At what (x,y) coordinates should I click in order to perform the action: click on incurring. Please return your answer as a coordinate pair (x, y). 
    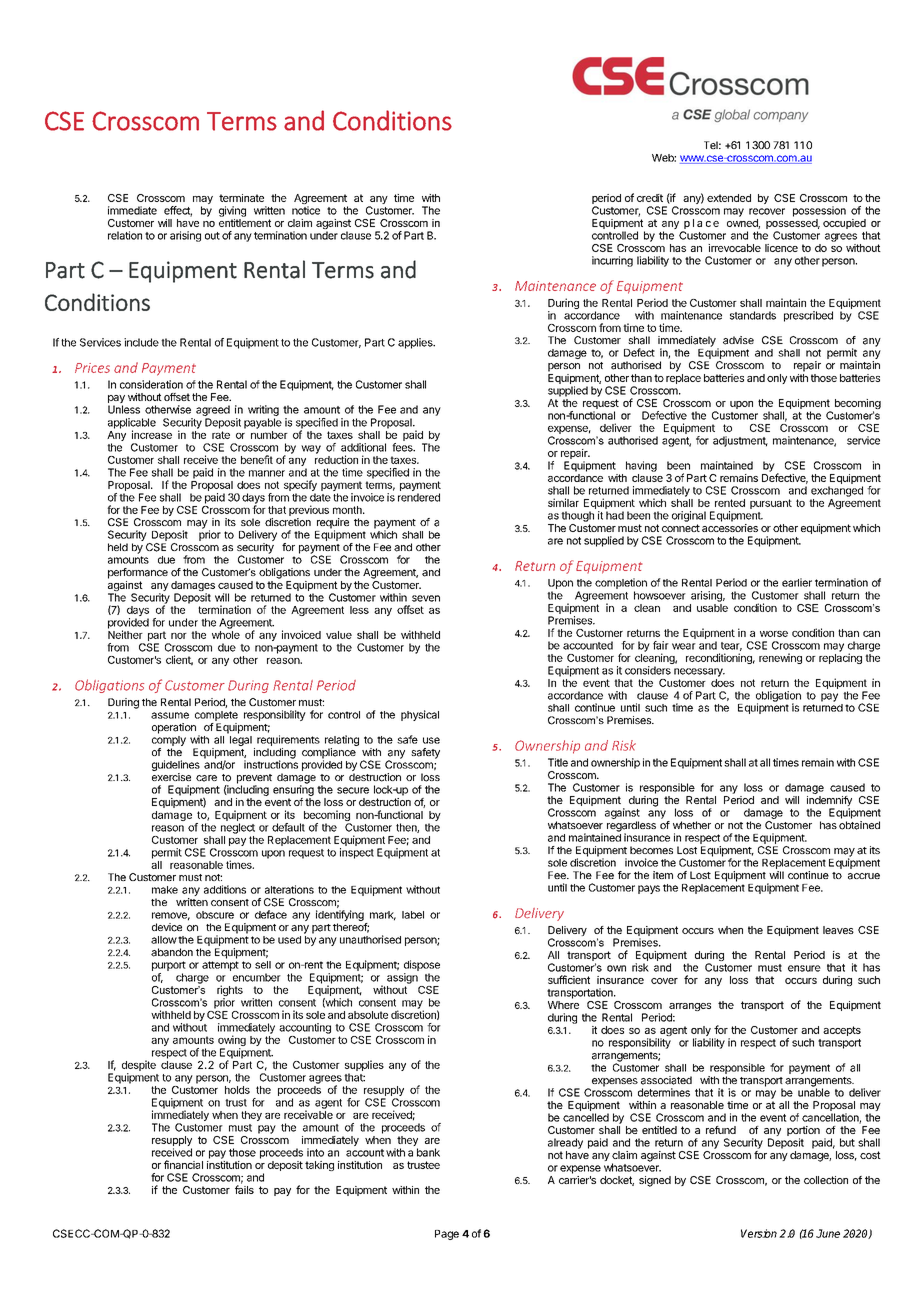
    Looking at the image, I should click on (612, 261).
